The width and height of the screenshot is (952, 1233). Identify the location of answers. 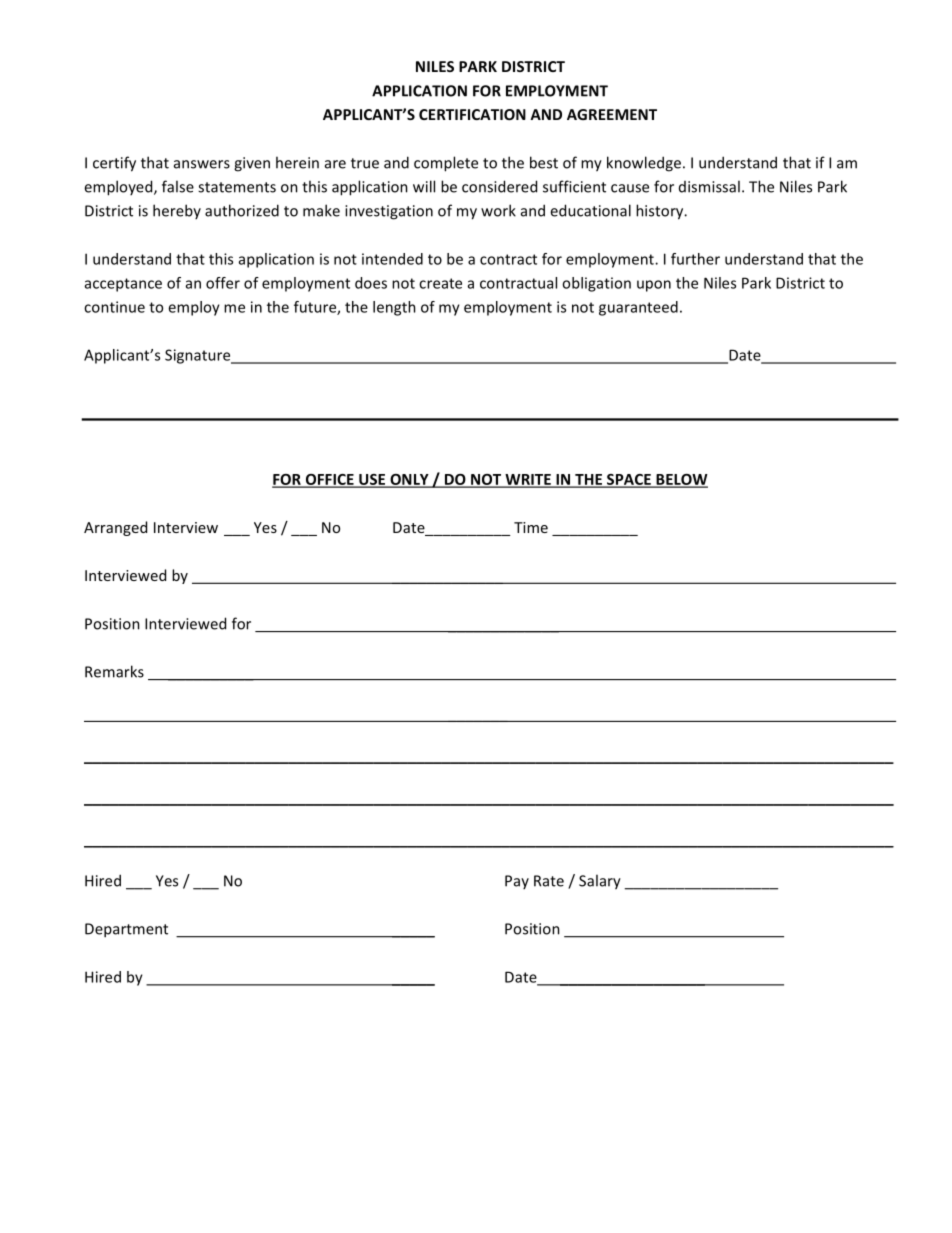
(202, 164).
